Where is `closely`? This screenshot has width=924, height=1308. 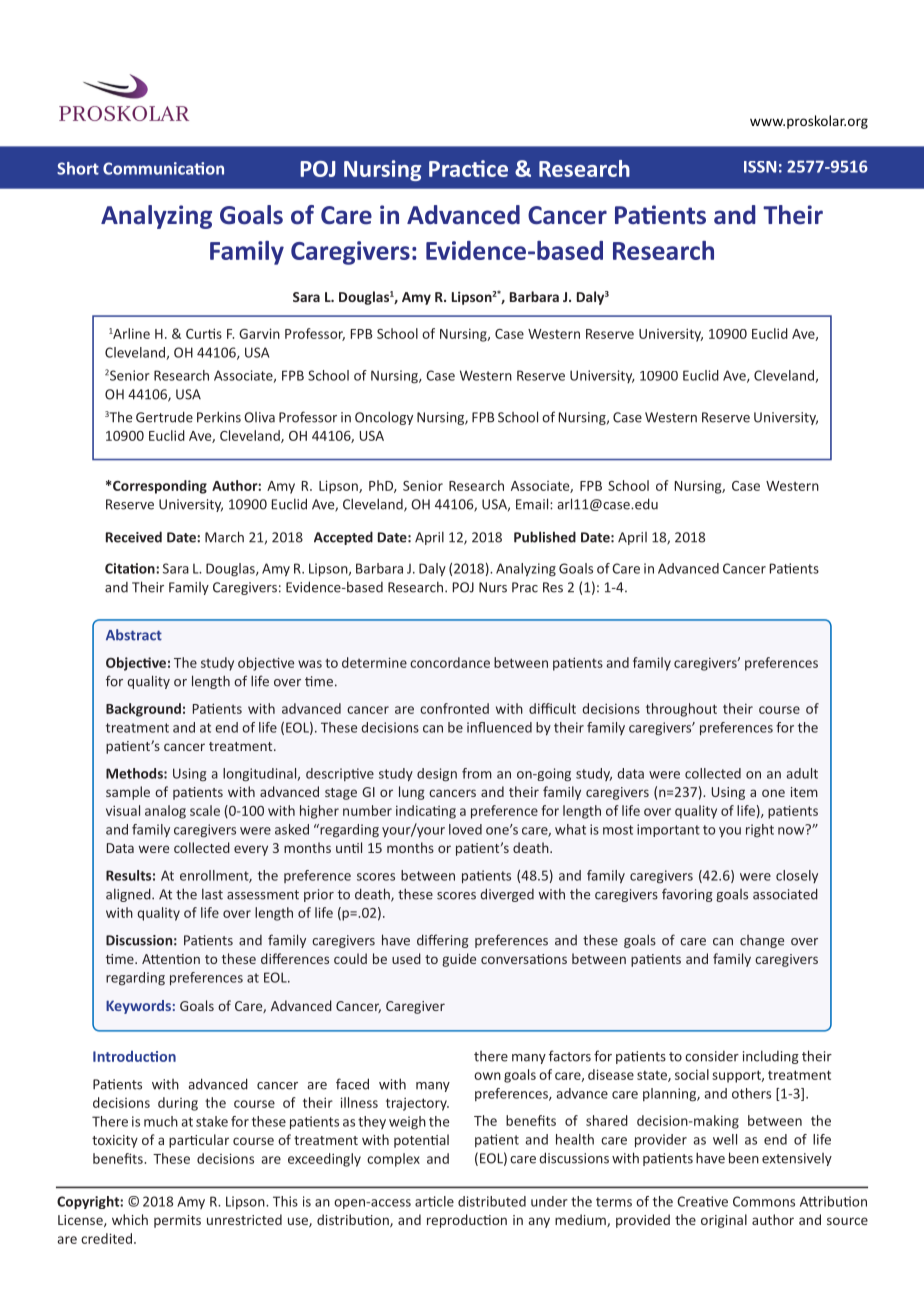 closely is located at coordinates (797, 876).
